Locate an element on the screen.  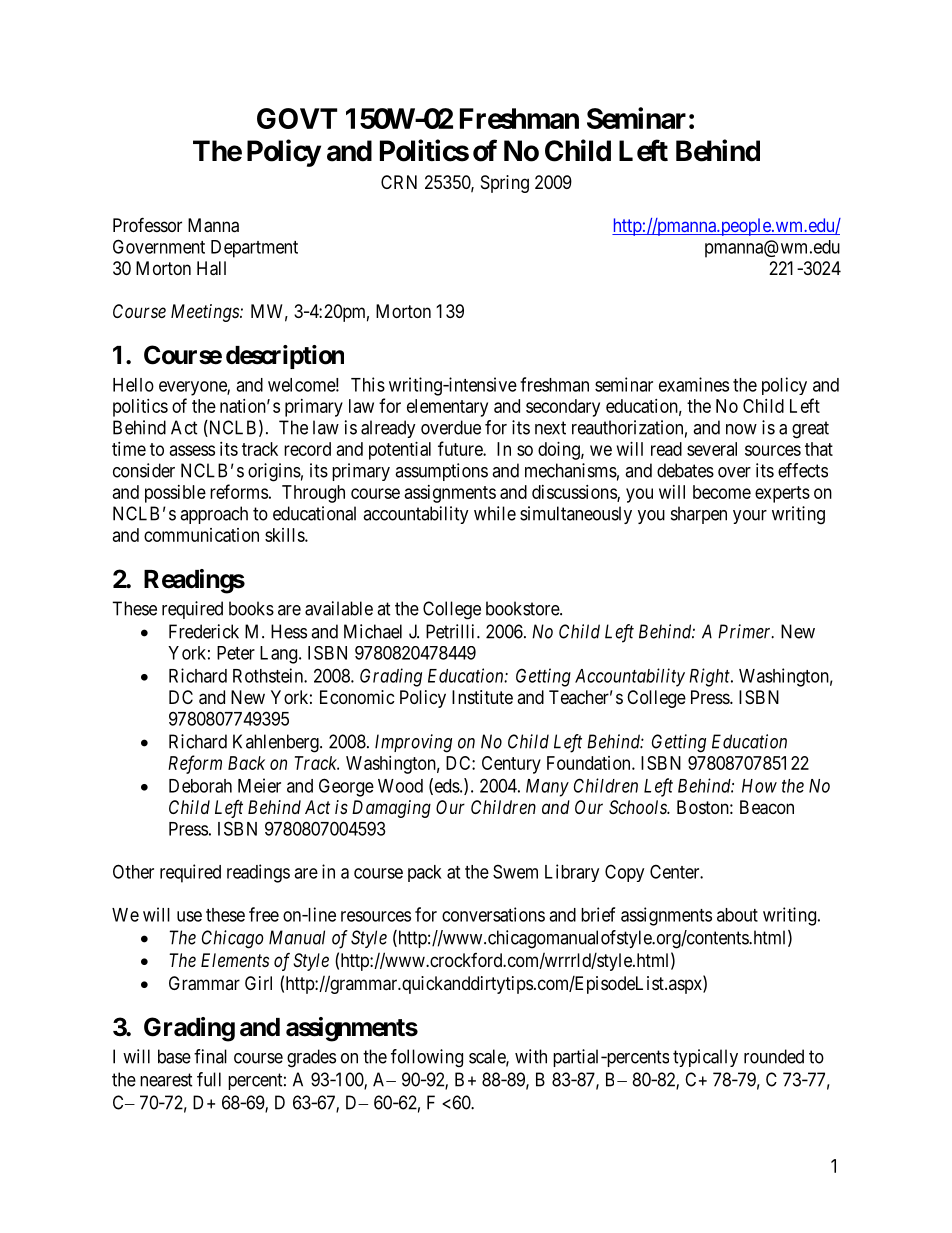
final is located at coordinates (210, 1056).
